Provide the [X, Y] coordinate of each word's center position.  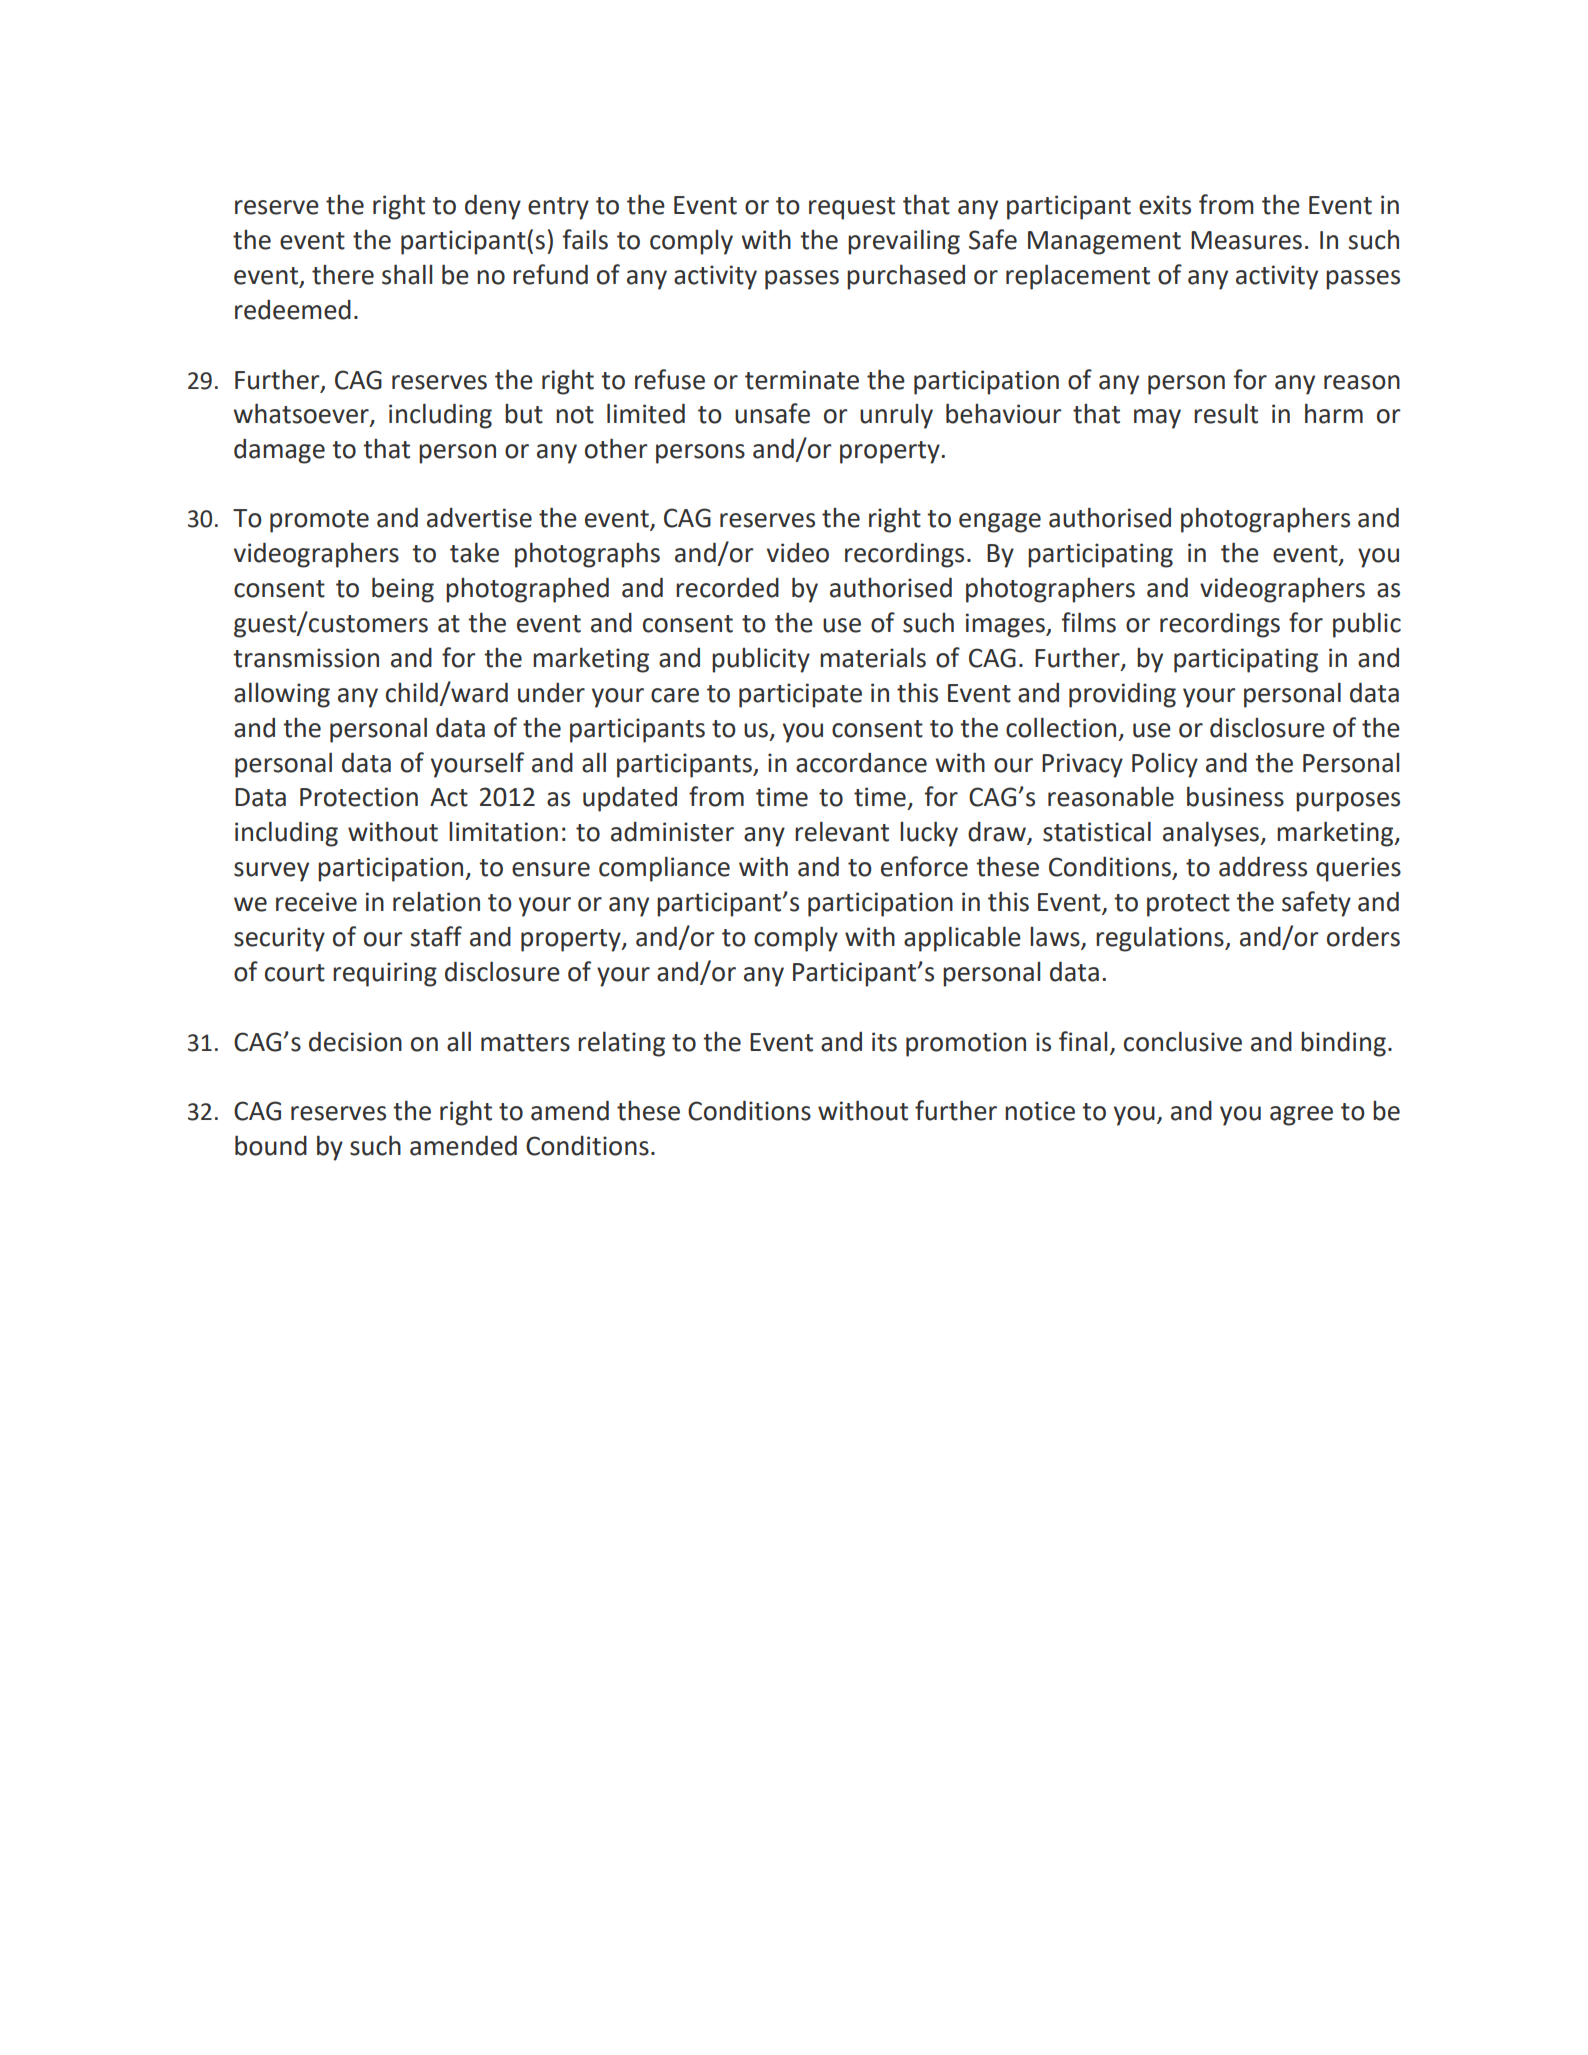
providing [1122, 695]
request [852, 208]
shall [407, 274]
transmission [306, 658]
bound [271, 1145]
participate [800, 695]
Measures [1246, 240]
